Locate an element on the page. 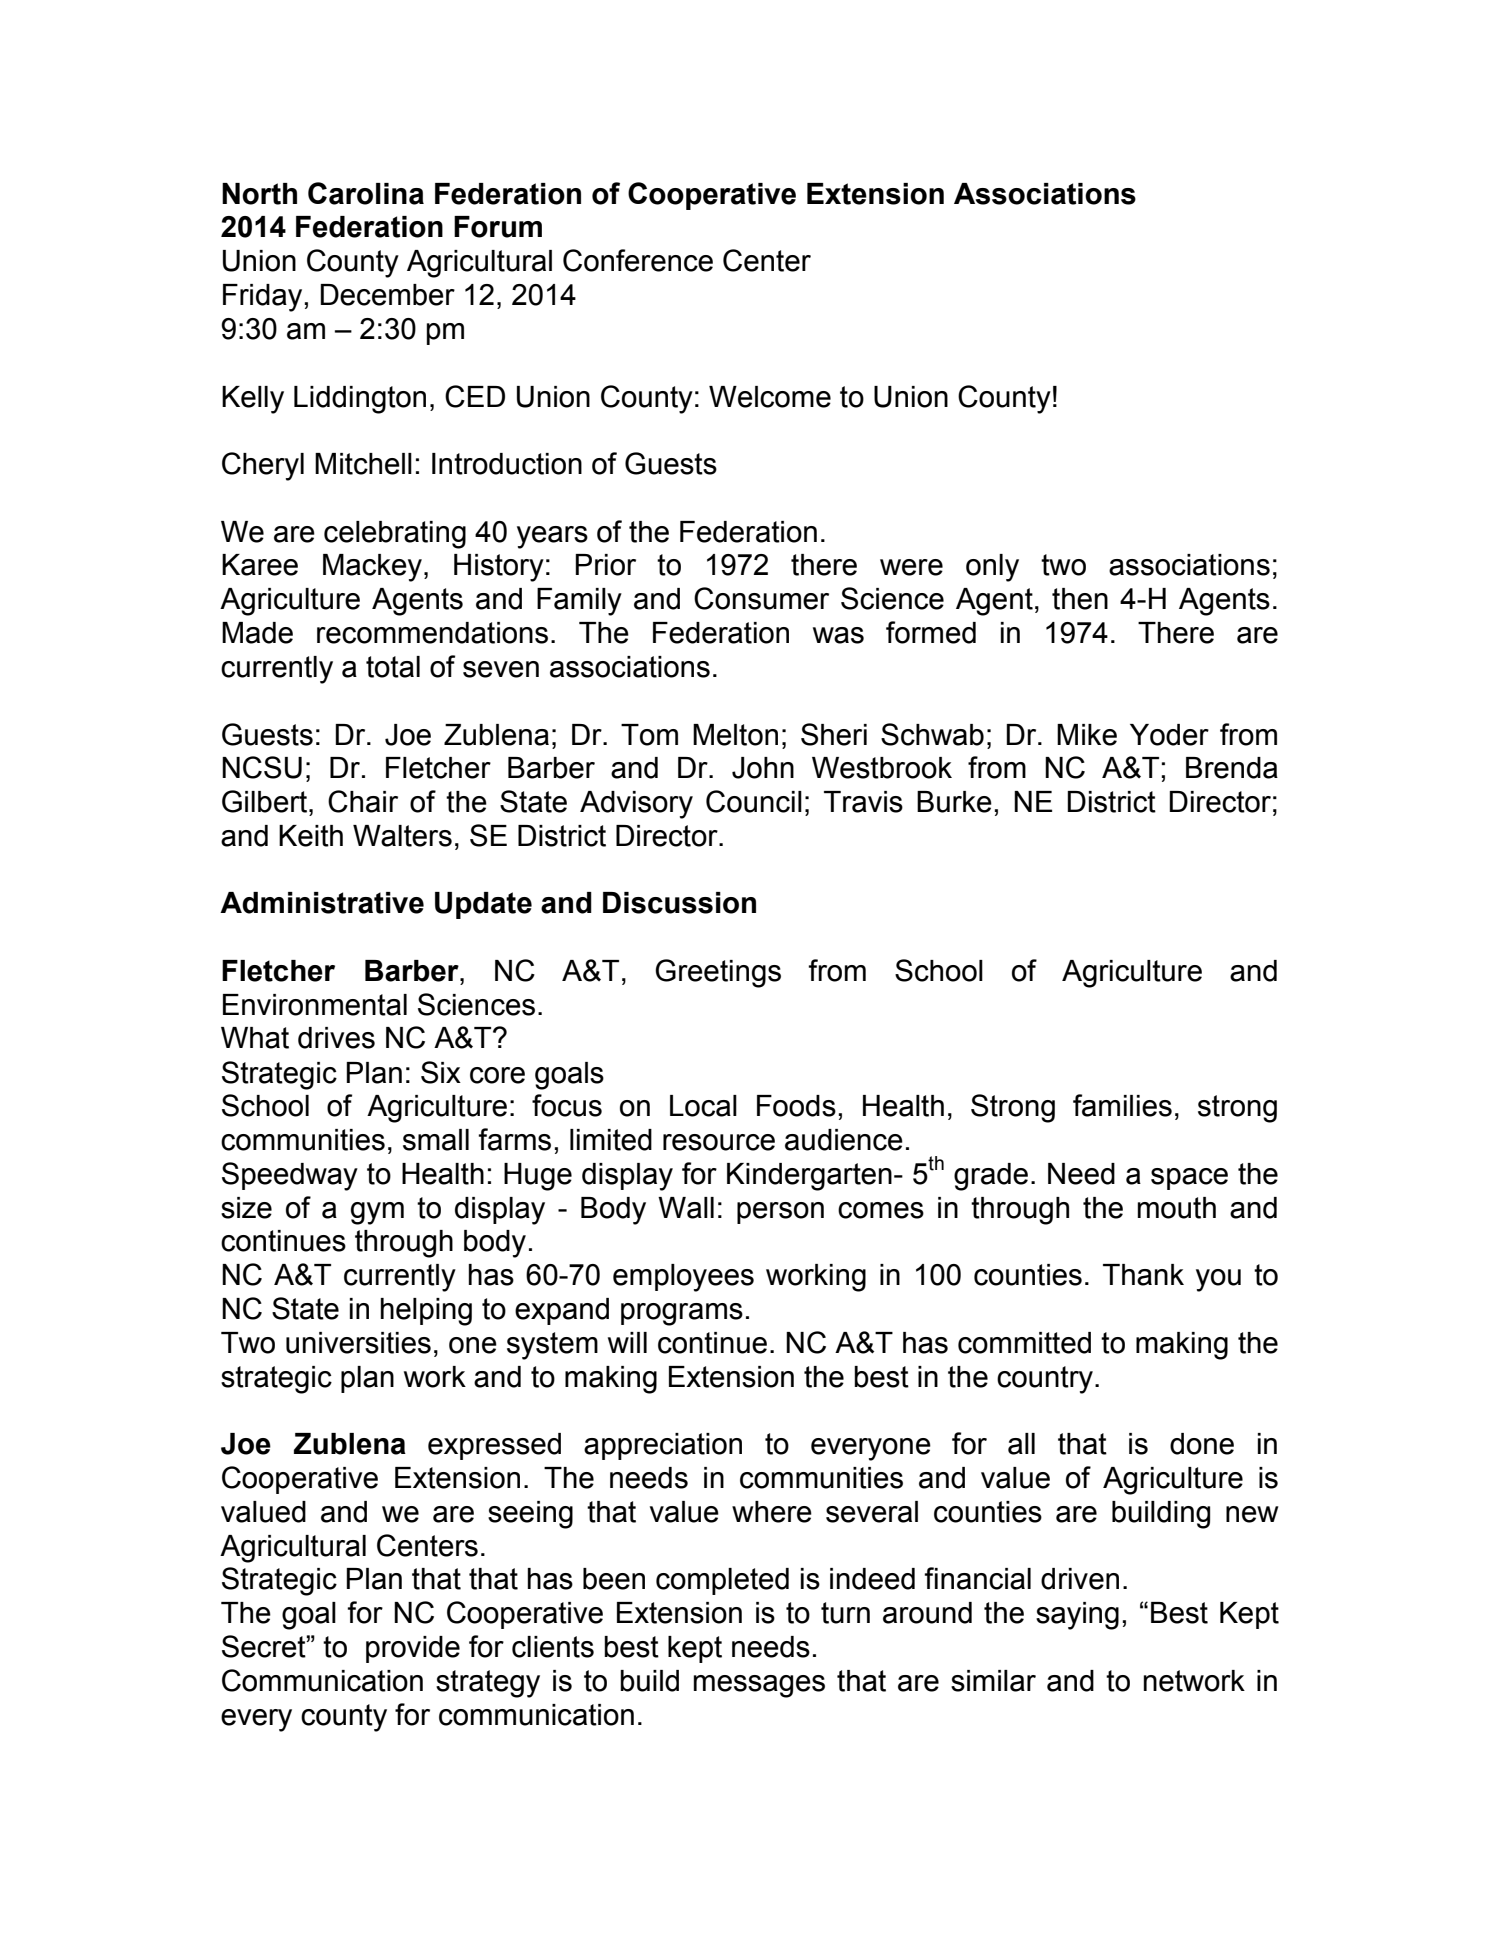  total is located at coordinates (393, 667).
